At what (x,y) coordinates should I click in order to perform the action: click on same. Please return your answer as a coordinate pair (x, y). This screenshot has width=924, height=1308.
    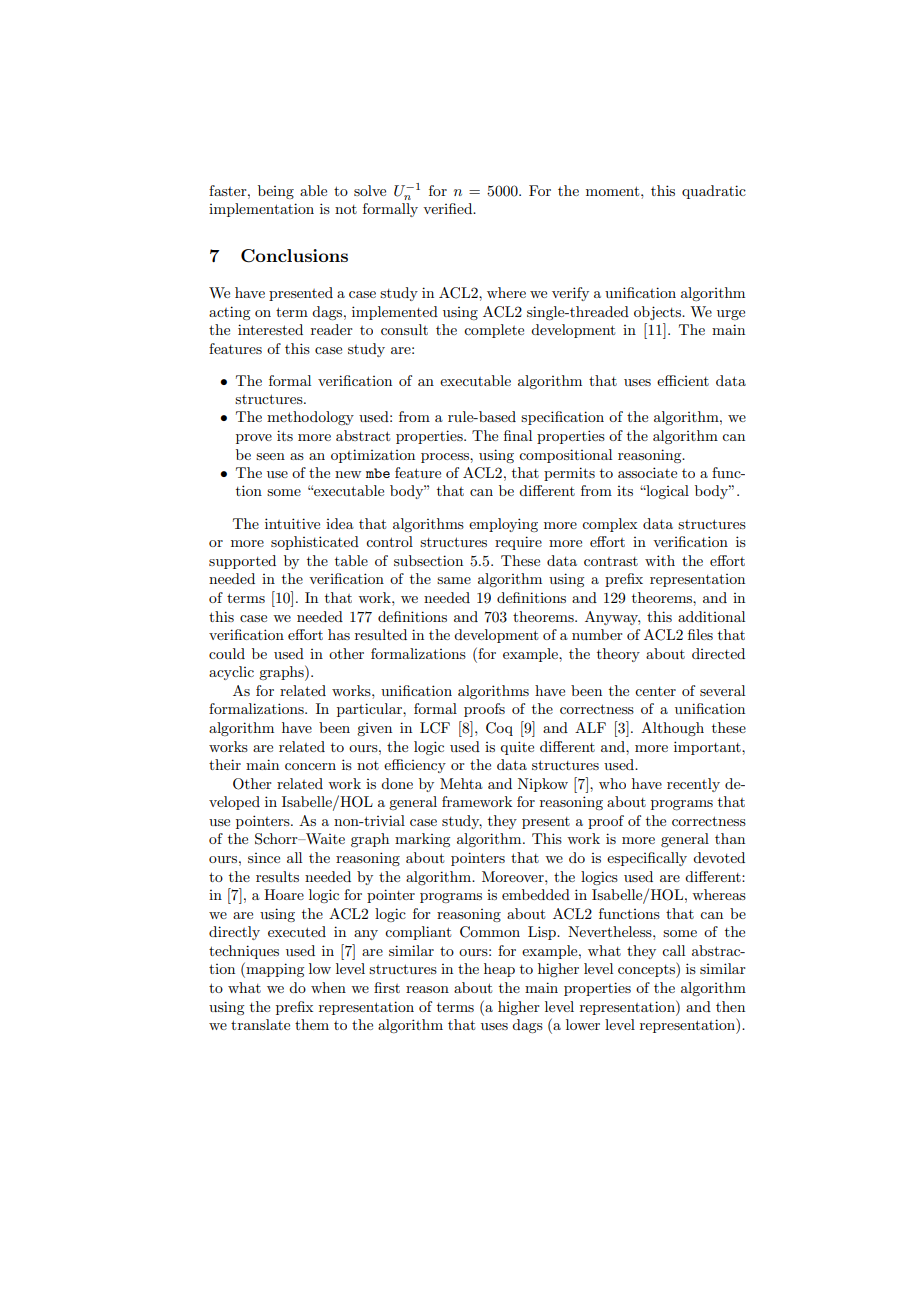
    Looking at the image, I should click on (454, 580).
